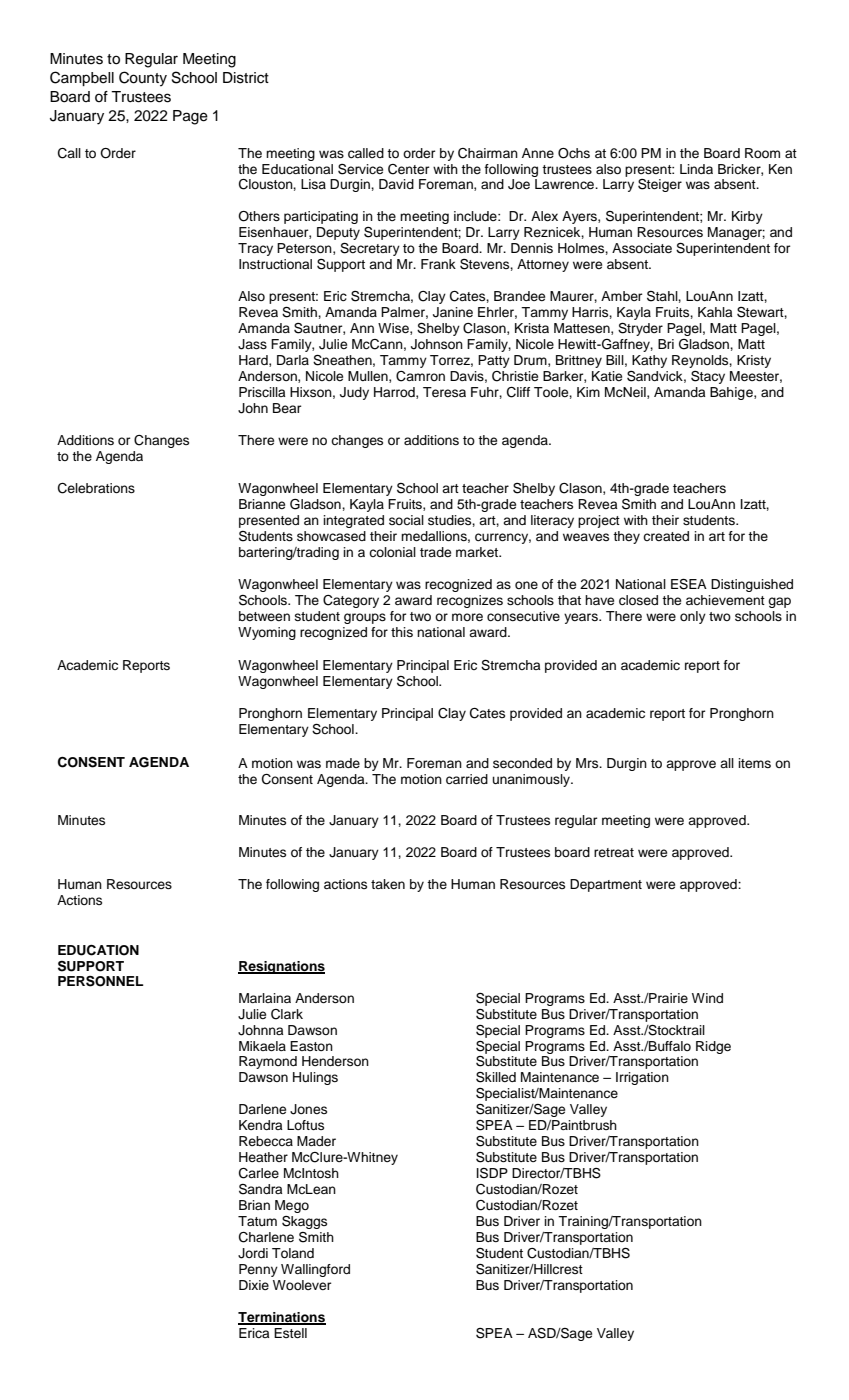  Describe the element at coordinates (467, 779) in the screenshot. I see `carried` at that location.
